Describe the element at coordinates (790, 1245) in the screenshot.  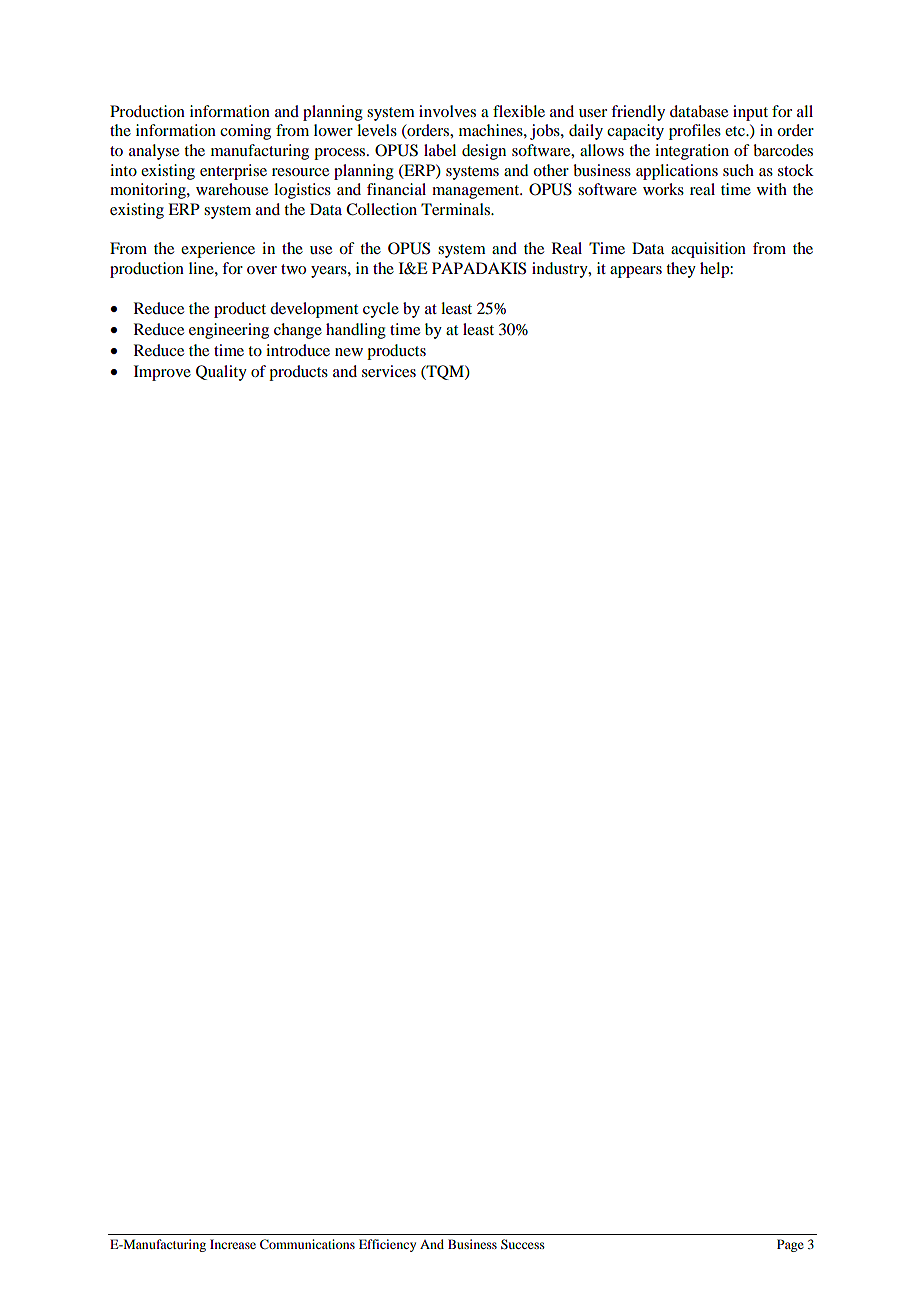
I see `Page` at that location.
